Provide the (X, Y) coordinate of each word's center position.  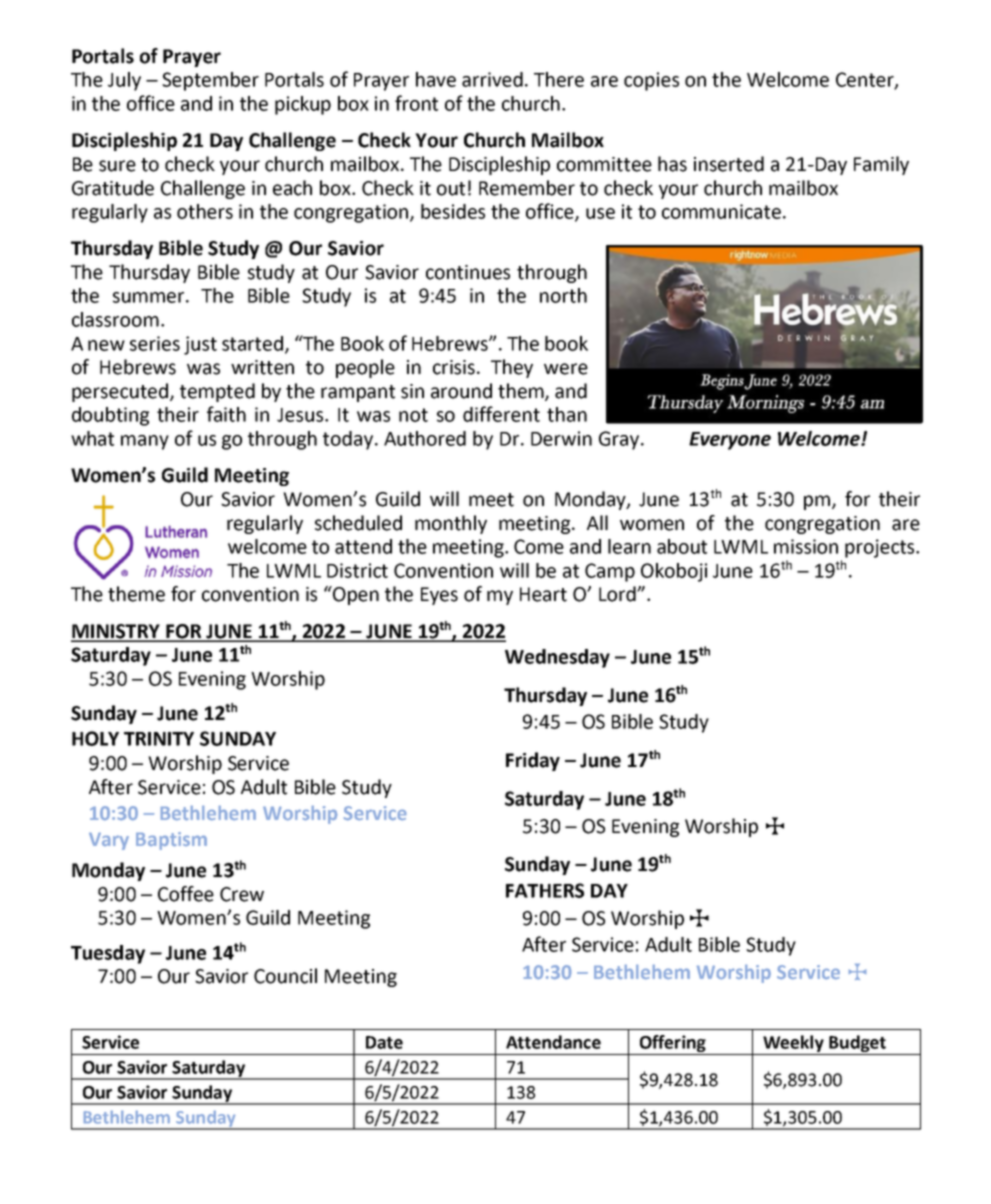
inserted (729, 164)
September (210, 81)
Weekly (793, 1045)
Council (285, 976)
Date (384, 1042)
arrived (492, 79)
